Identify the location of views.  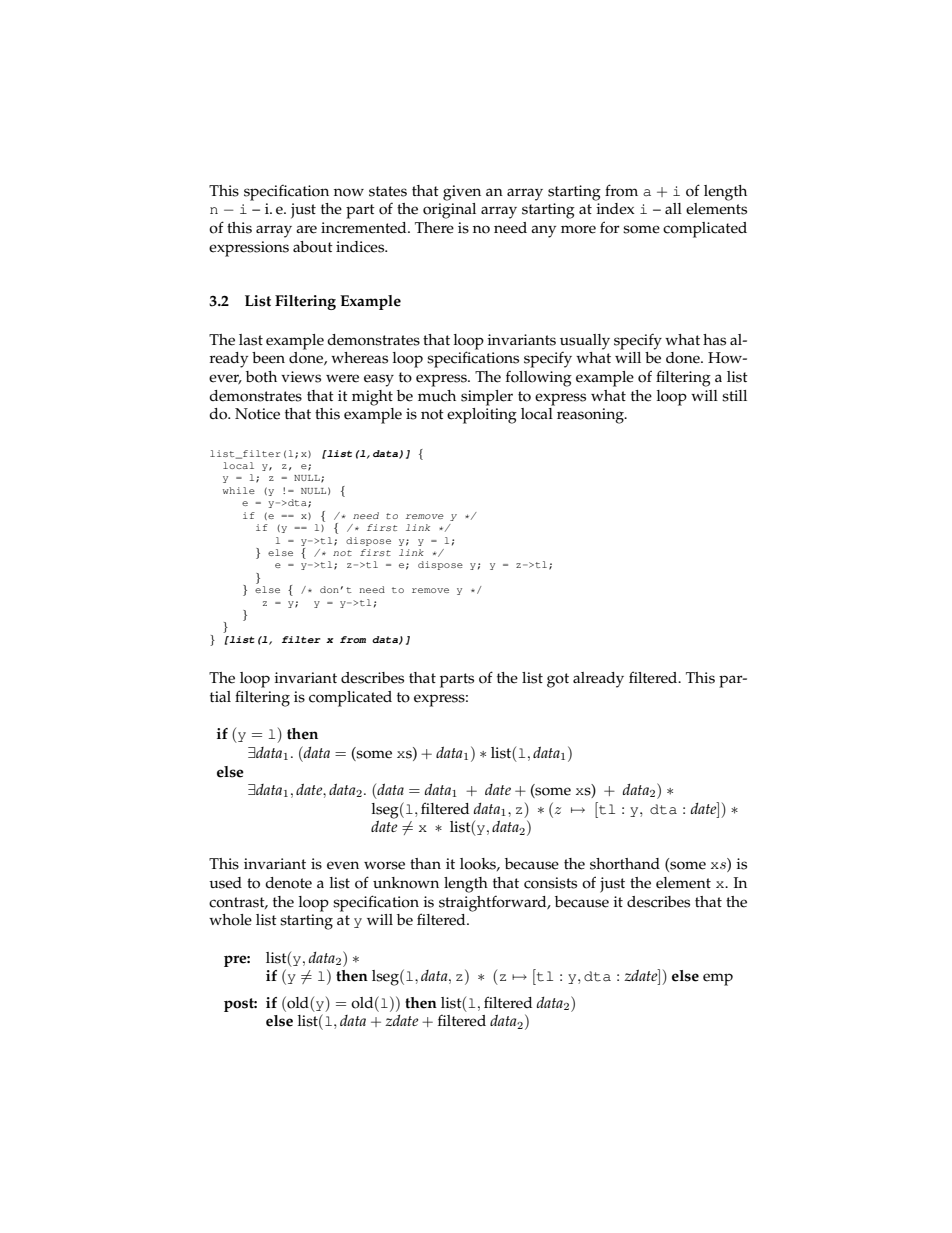
(301, 377).
